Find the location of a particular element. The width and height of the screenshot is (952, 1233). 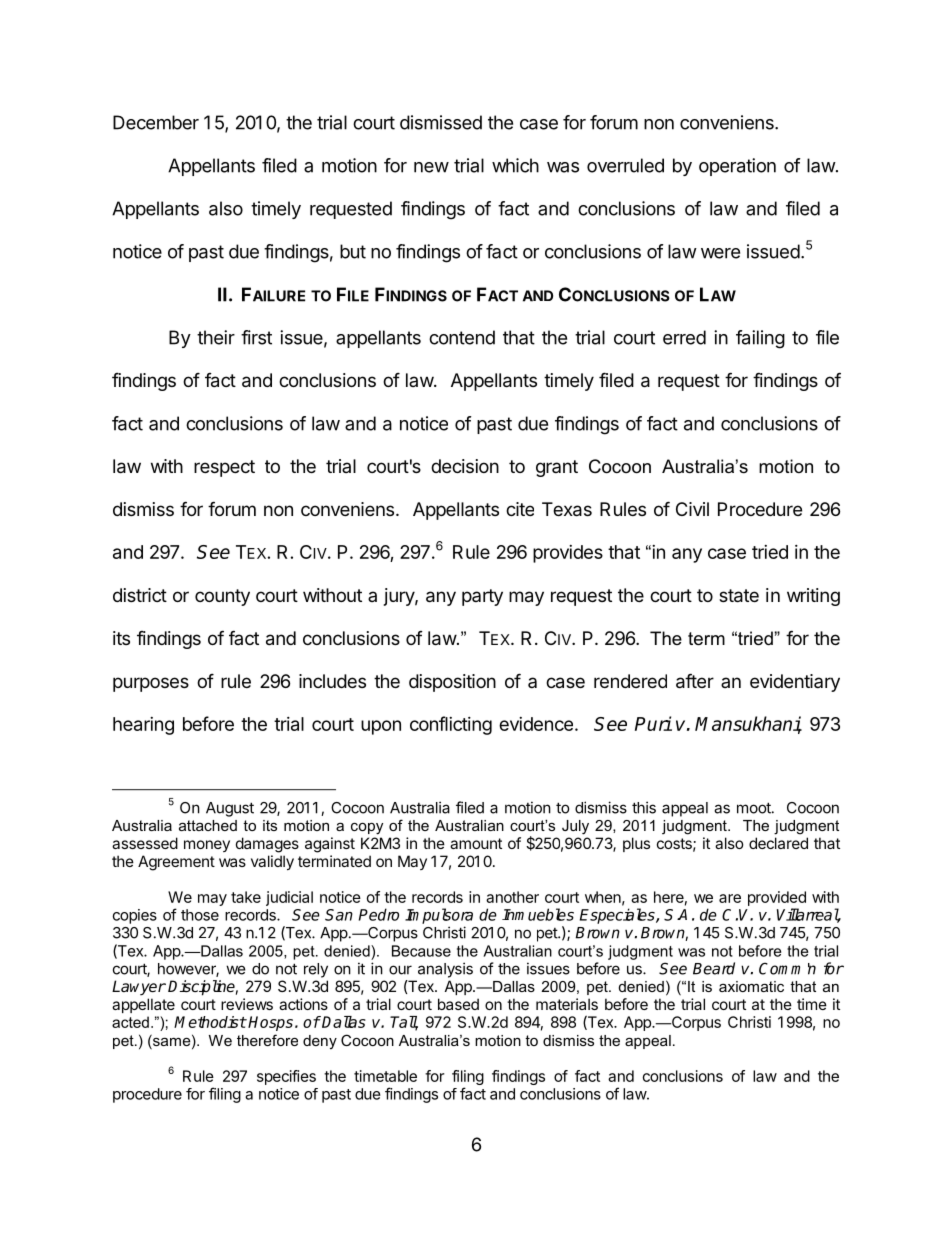

based is located at coordinates (458, 1004).
